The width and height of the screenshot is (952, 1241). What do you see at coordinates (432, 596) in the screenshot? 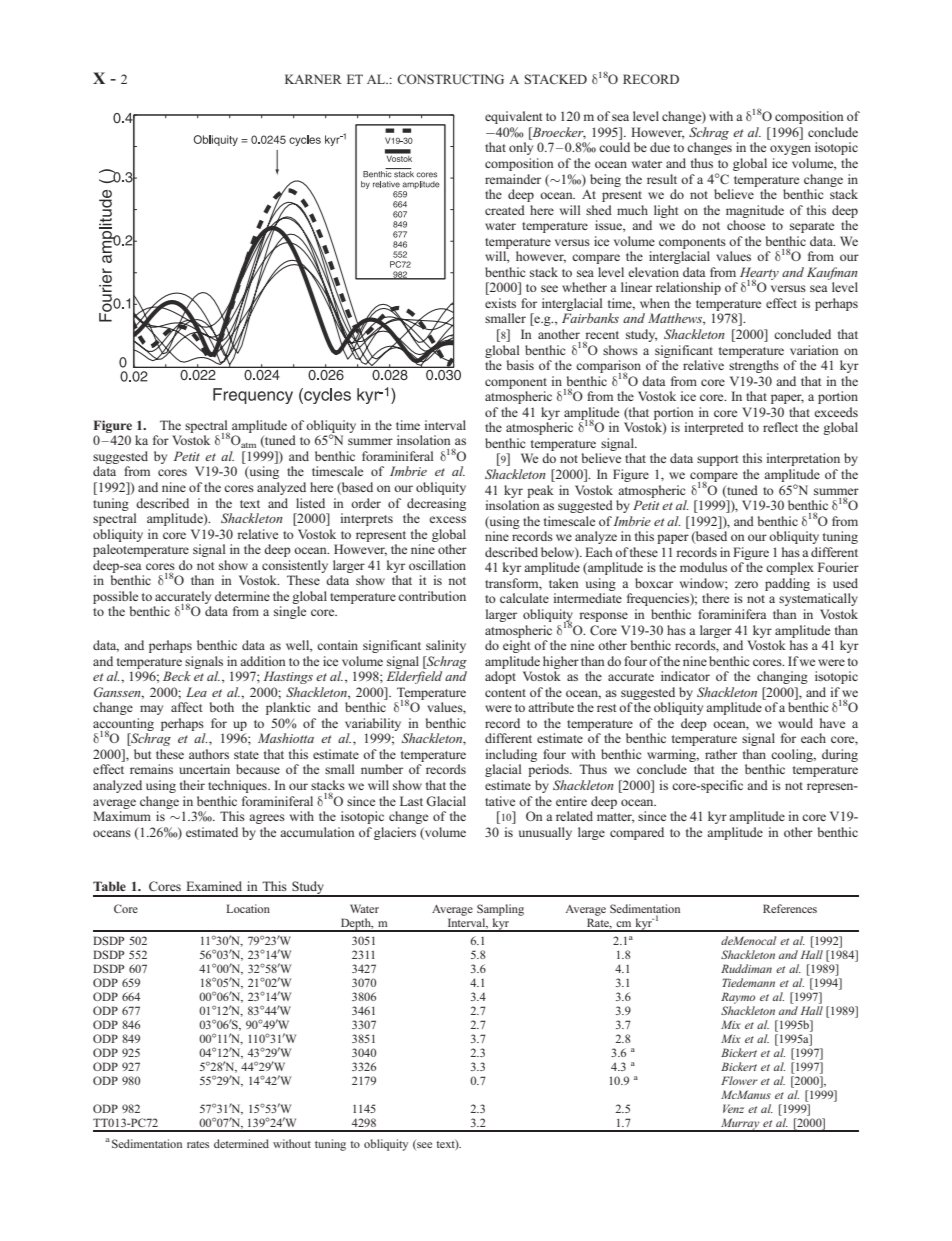
I see `contribution` at bounding box center [432, 596].
